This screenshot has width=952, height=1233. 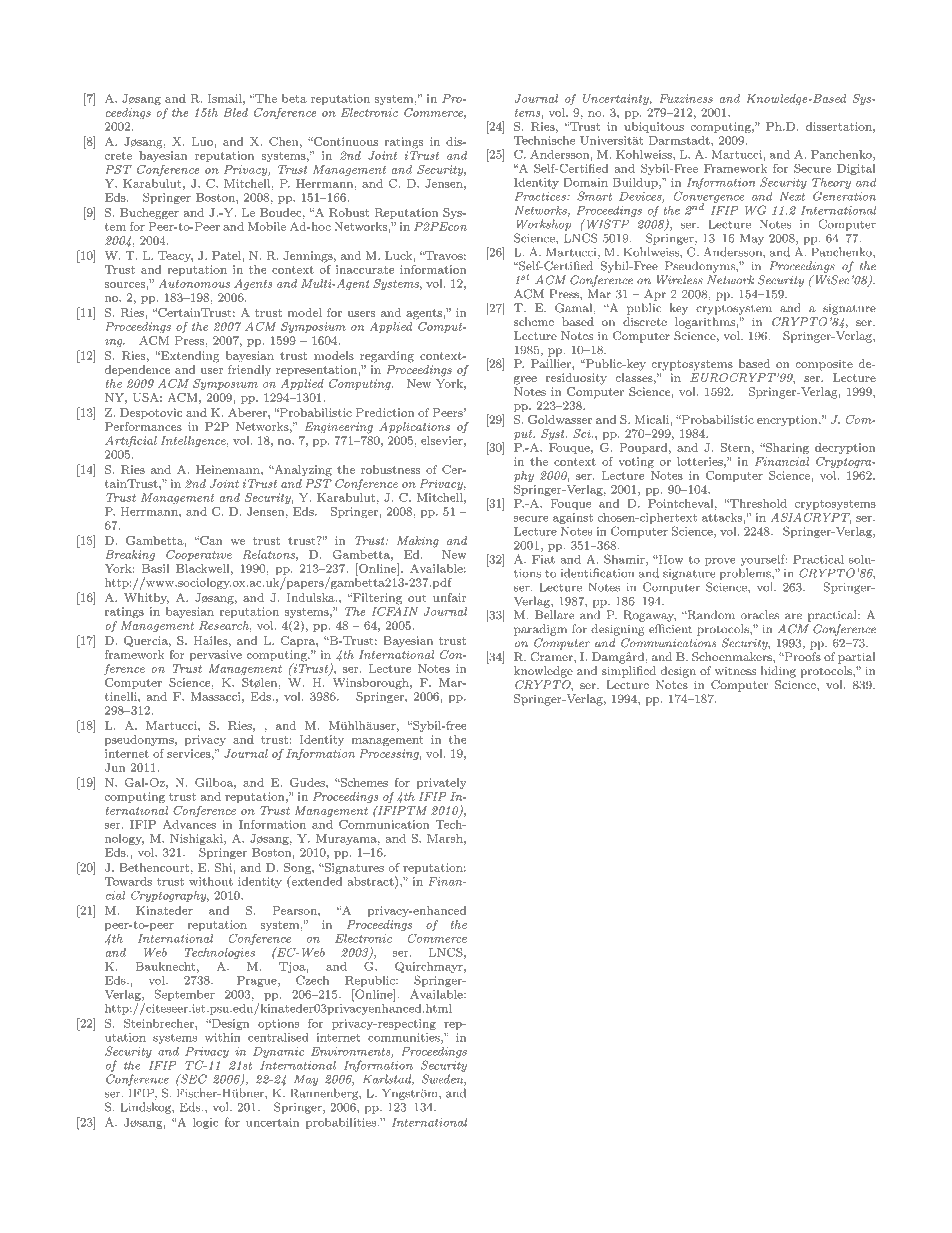 What do you see at coordinates (249, 370) in the screenshot?
I see `friendly` at bounding box center [249, 370].
